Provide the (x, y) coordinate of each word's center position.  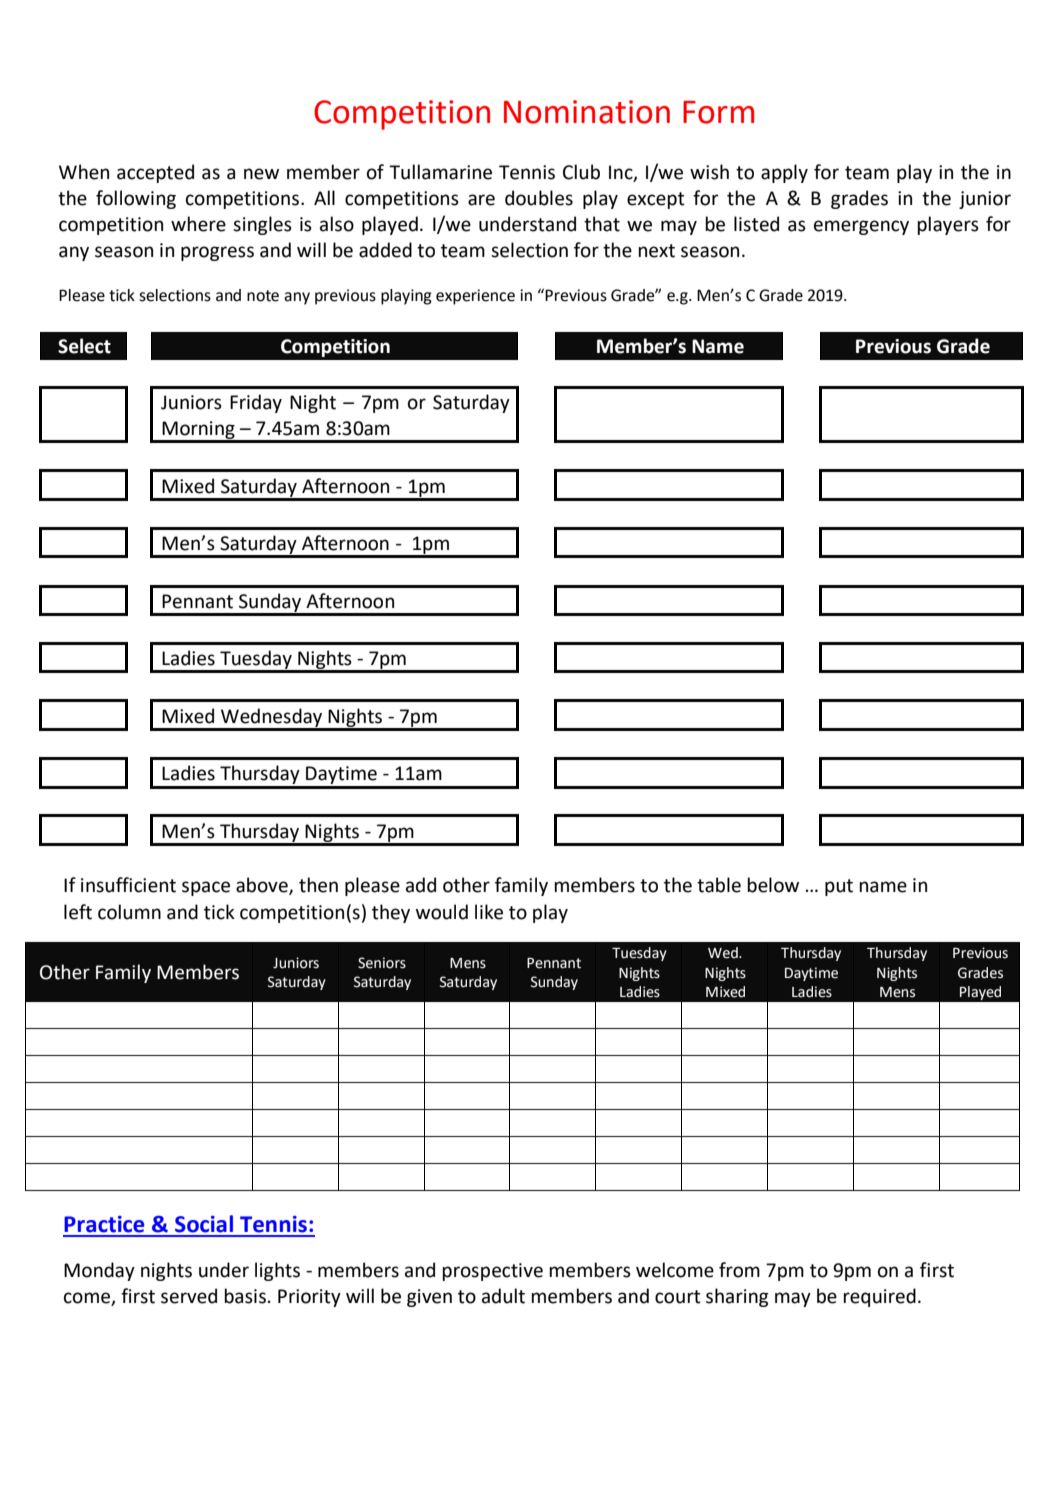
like (489, 912)
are (481, 200)
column (129, 912)
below (773, 885)
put (839, 887)
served (189, 1296)
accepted (155, 173)
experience (475, 297)
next (656, 251)
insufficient (128, 885)
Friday (256, 403)
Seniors (382, 963)
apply (784, 173)
